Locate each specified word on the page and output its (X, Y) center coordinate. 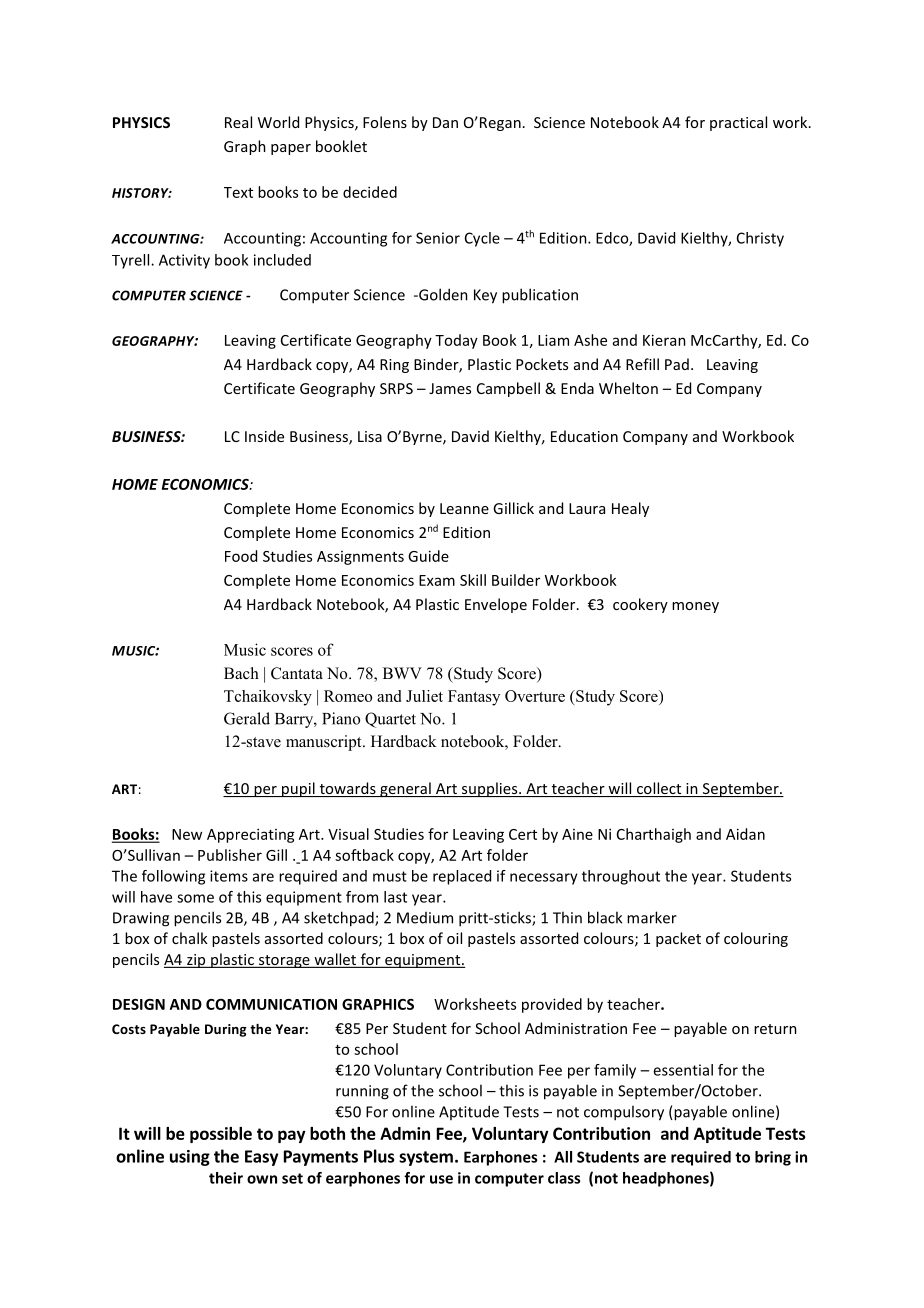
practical (738, 123)
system (426, 1158)
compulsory (624, 1113)
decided (370, 192)
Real (238, 122)
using (190, 1158)
